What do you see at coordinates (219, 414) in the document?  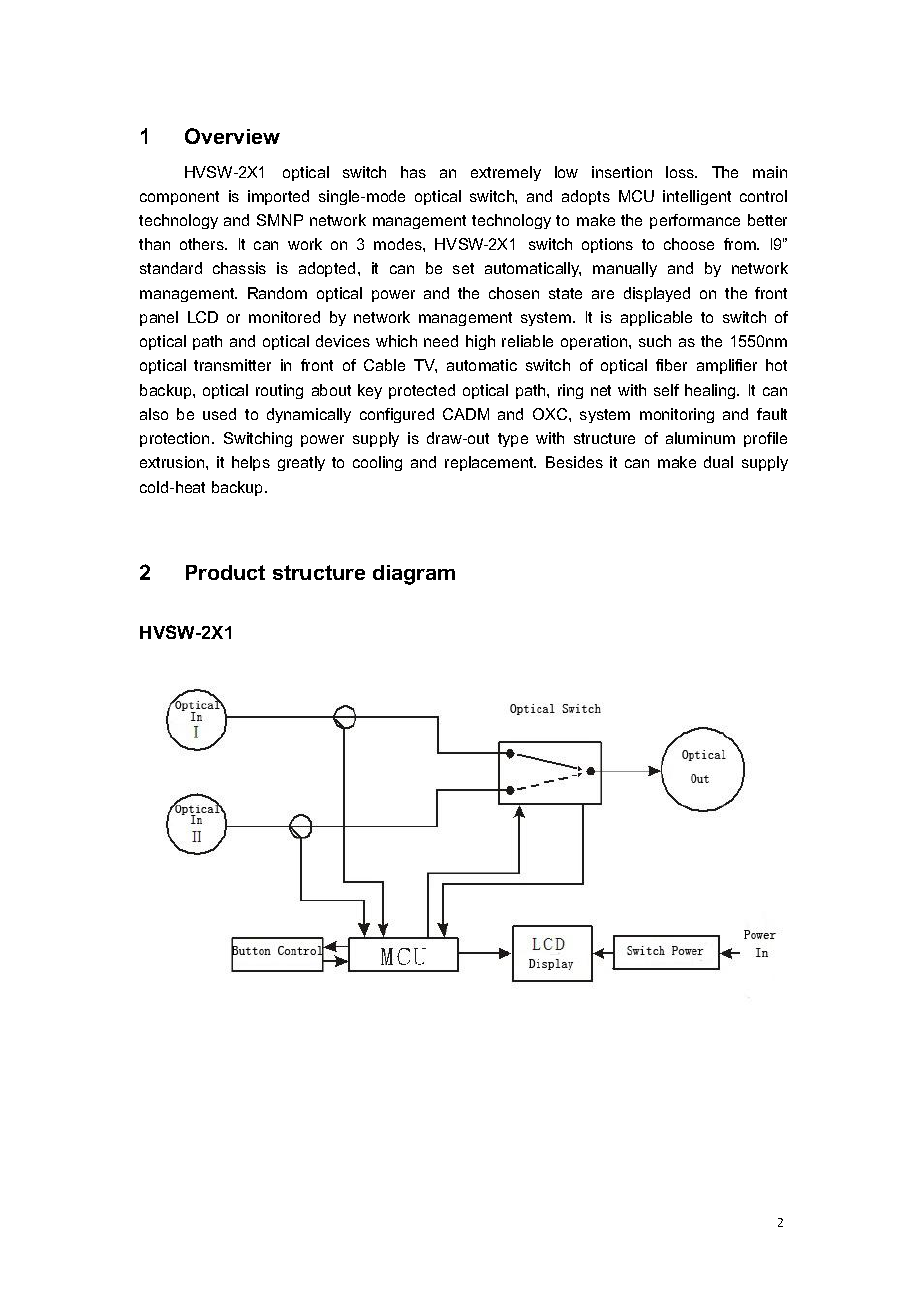 I see `used` at bounding box center [219, 414].
